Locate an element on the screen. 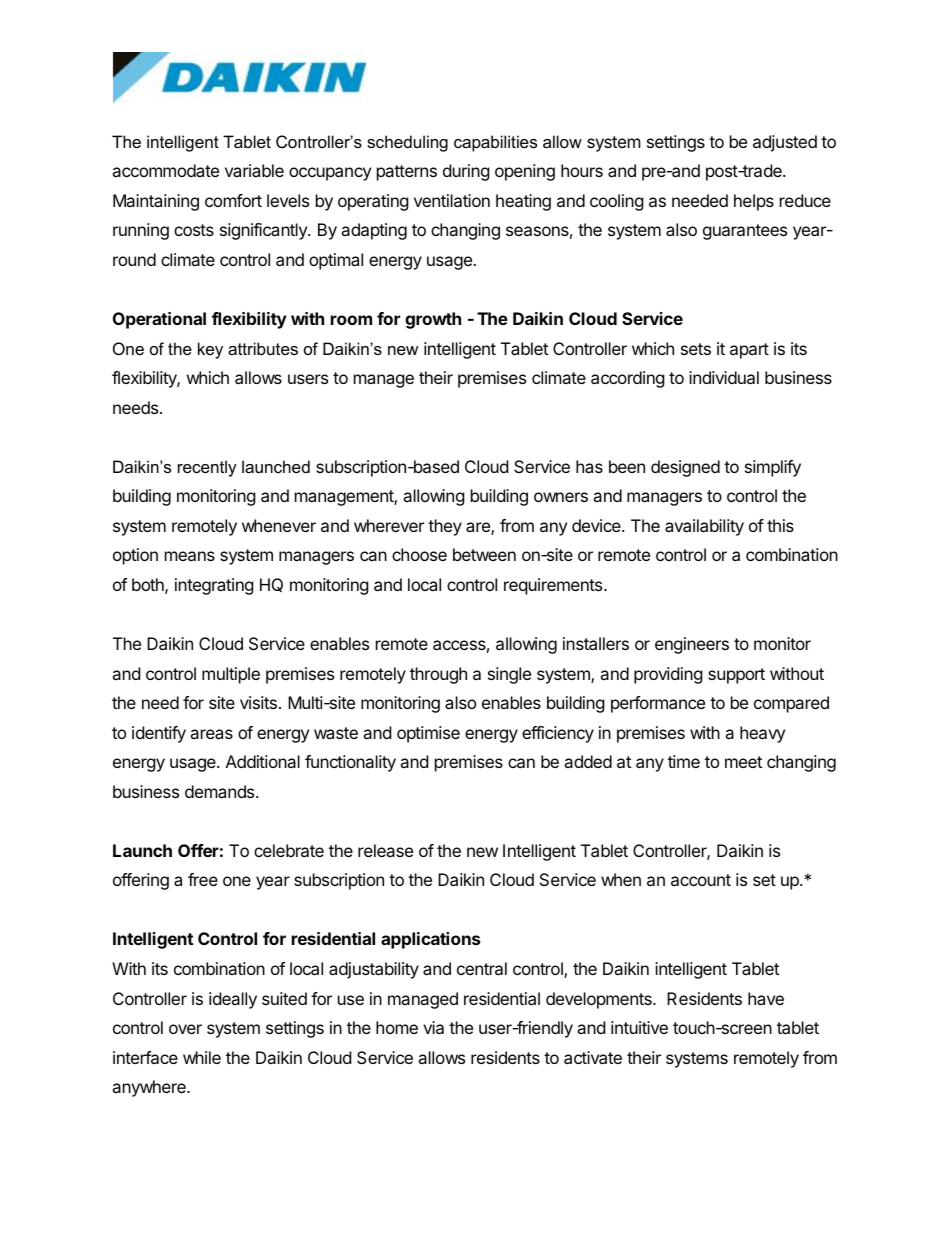  free is located at coordinates (203, 879).
